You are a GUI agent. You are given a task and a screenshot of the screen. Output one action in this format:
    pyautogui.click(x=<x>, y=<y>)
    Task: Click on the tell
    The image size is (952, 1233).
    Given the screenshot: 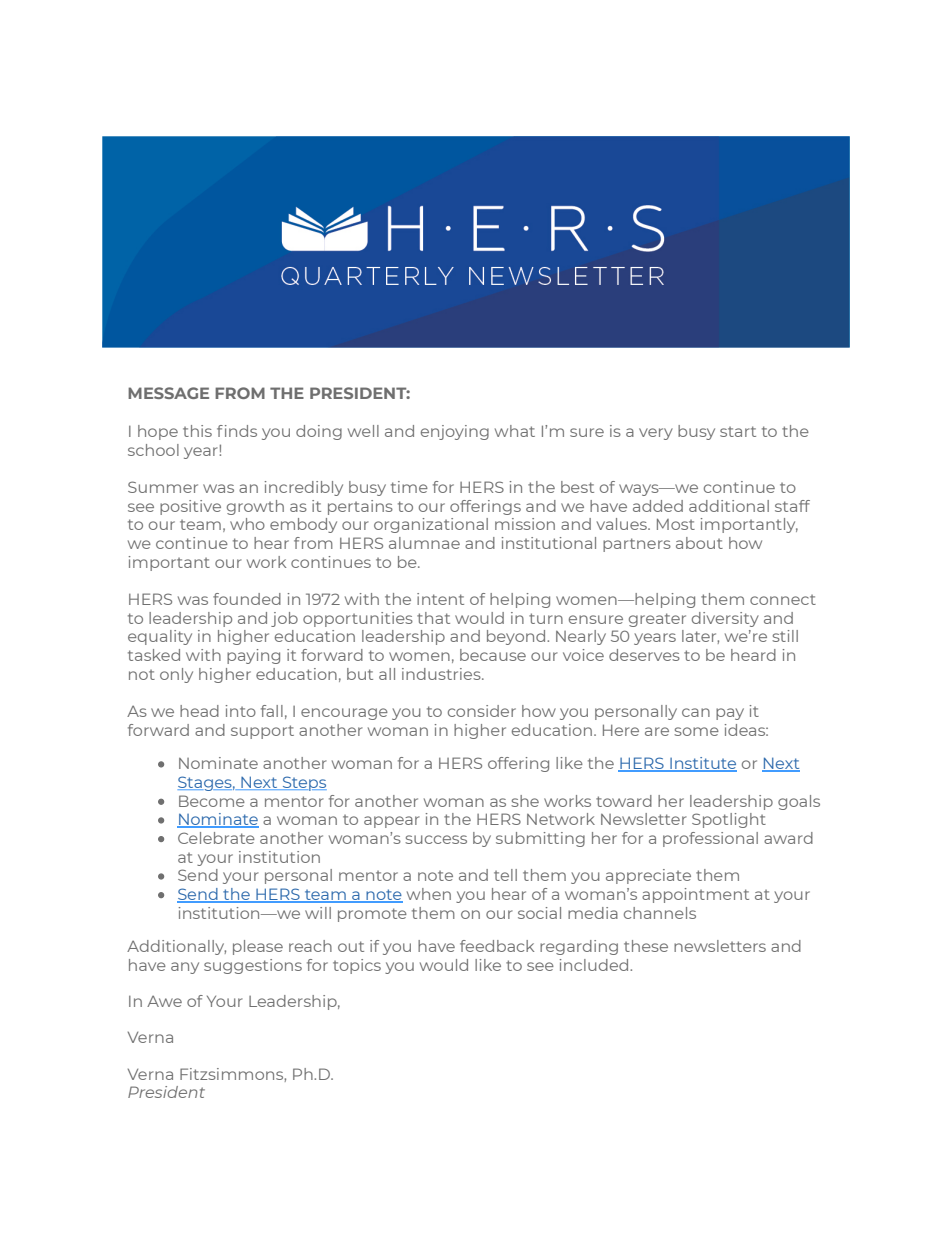 What is the action you would take?
    pyautogui.click(x=505, y=875)
